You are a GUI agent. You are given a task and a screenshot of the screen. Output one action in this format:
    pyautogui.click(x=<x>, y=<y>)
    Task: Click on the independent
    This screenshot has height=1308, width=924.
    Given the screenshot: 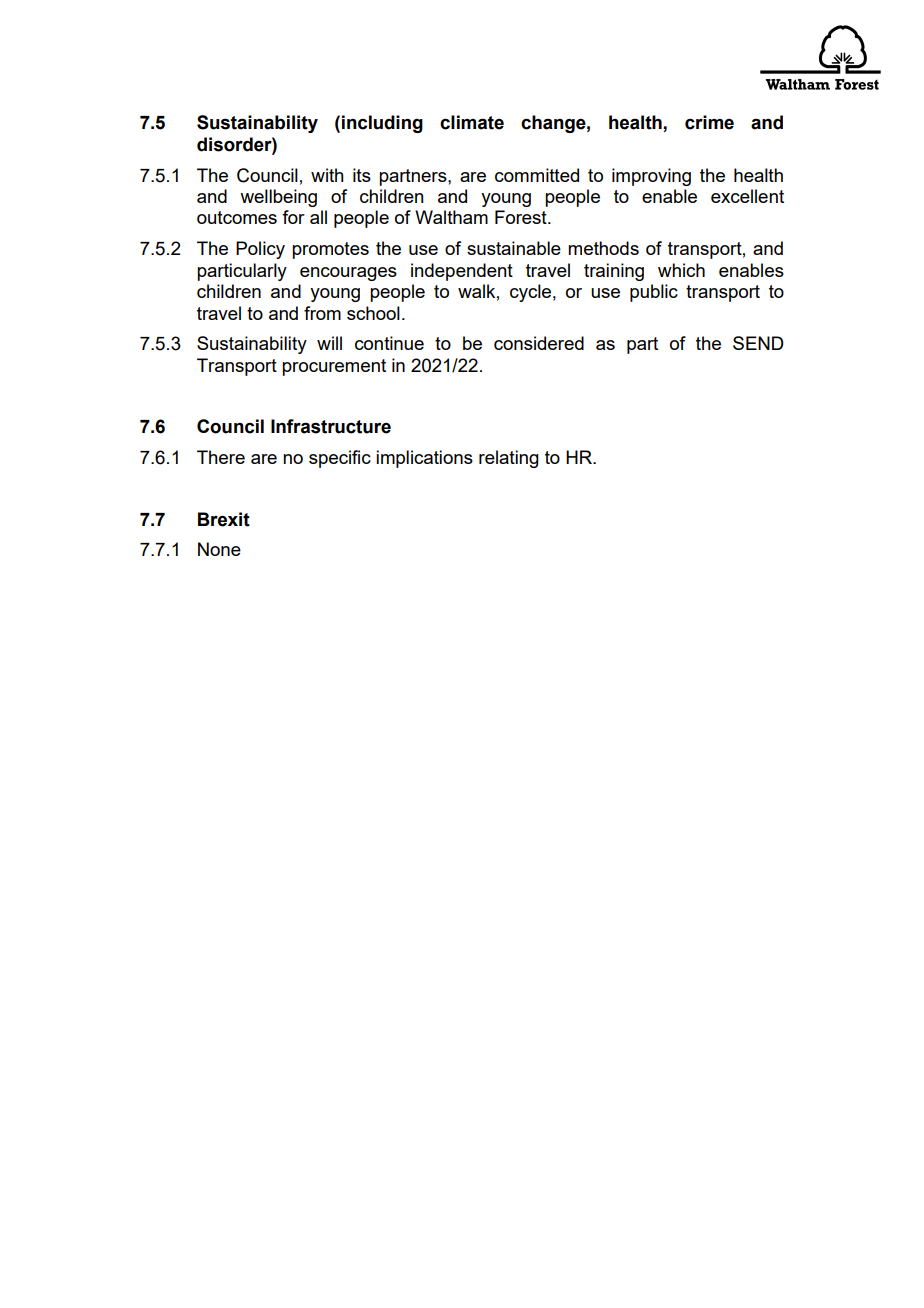 What is the action you would take?
    pyautogui.click(x=462, y=272)
